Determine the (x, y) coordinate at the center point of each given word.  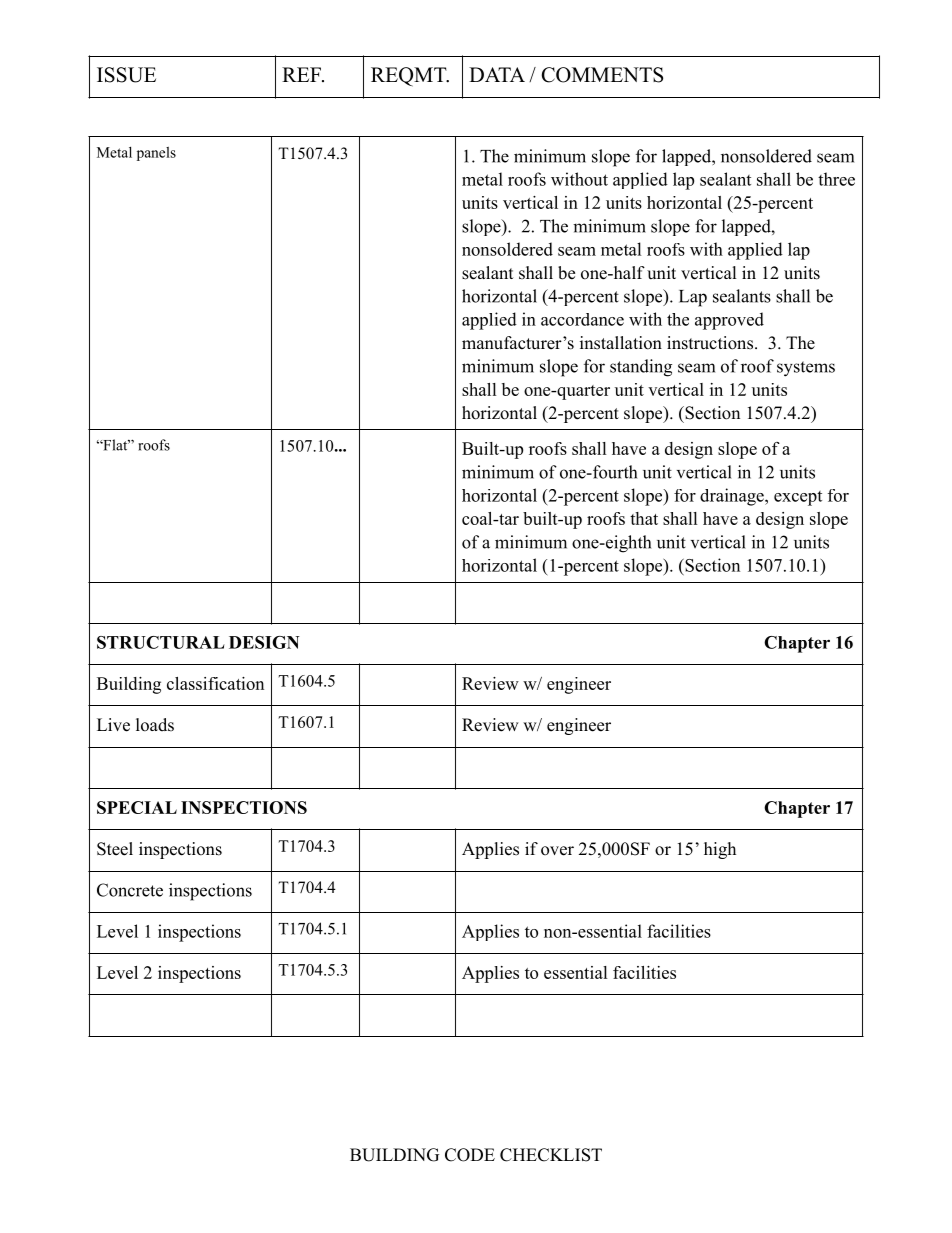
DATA (497, 74)
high (720, 850)
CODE (470, 1155)
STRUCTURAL (161, 642)
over (557, 851)
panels (156, 154)
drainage (733, 497)
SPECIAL (137, 807)
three (836, 179)
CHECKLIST (551, 1155)
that (644, 518)
